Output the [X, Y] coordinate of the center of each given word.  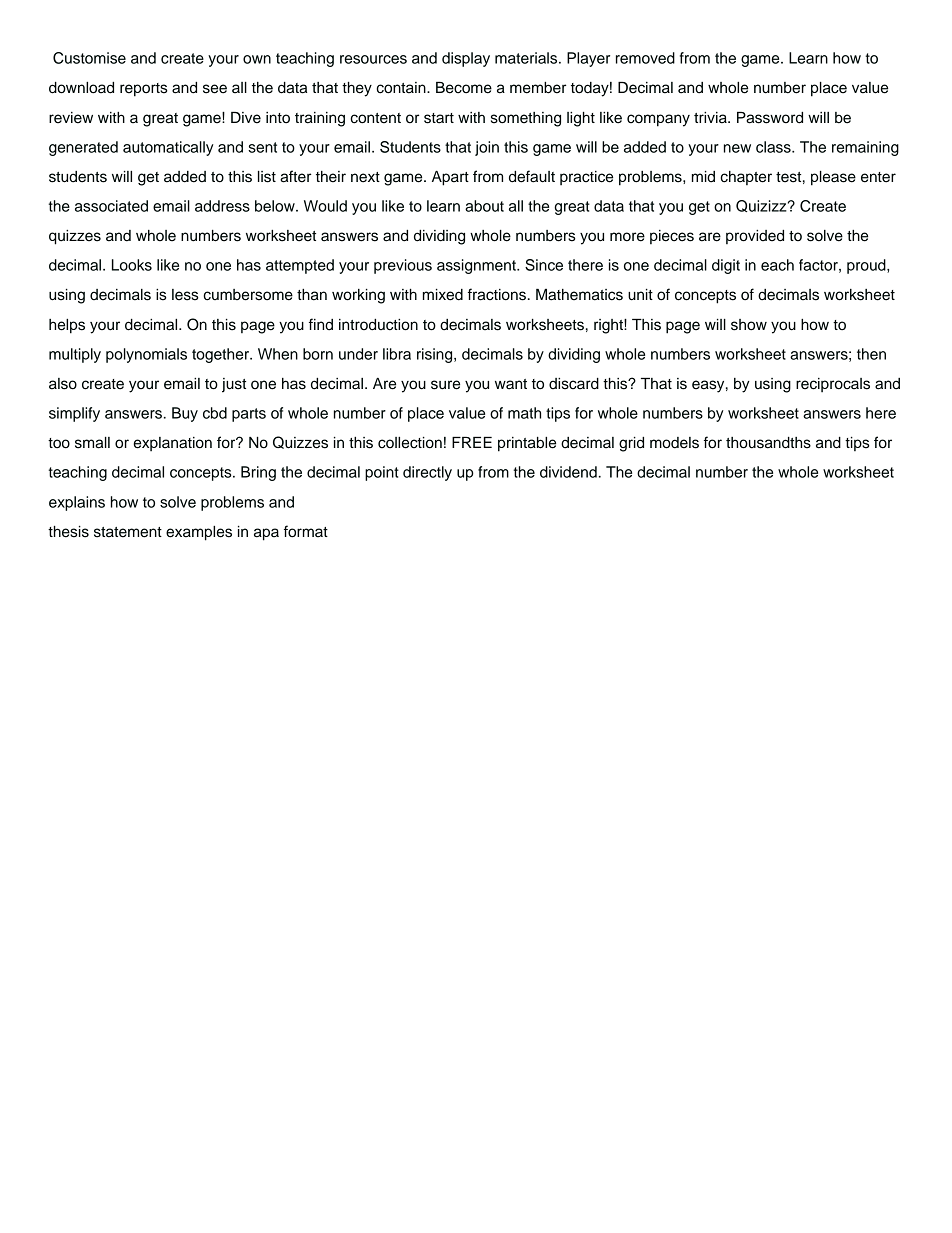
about [484, 206]
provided [755, 237]
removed [645, 58]
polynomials [146, 355]
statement [128, 532]
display [466, 59]
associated [111, 206]
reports [144, 90]
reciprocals [833, 385]
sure [445, 385]
